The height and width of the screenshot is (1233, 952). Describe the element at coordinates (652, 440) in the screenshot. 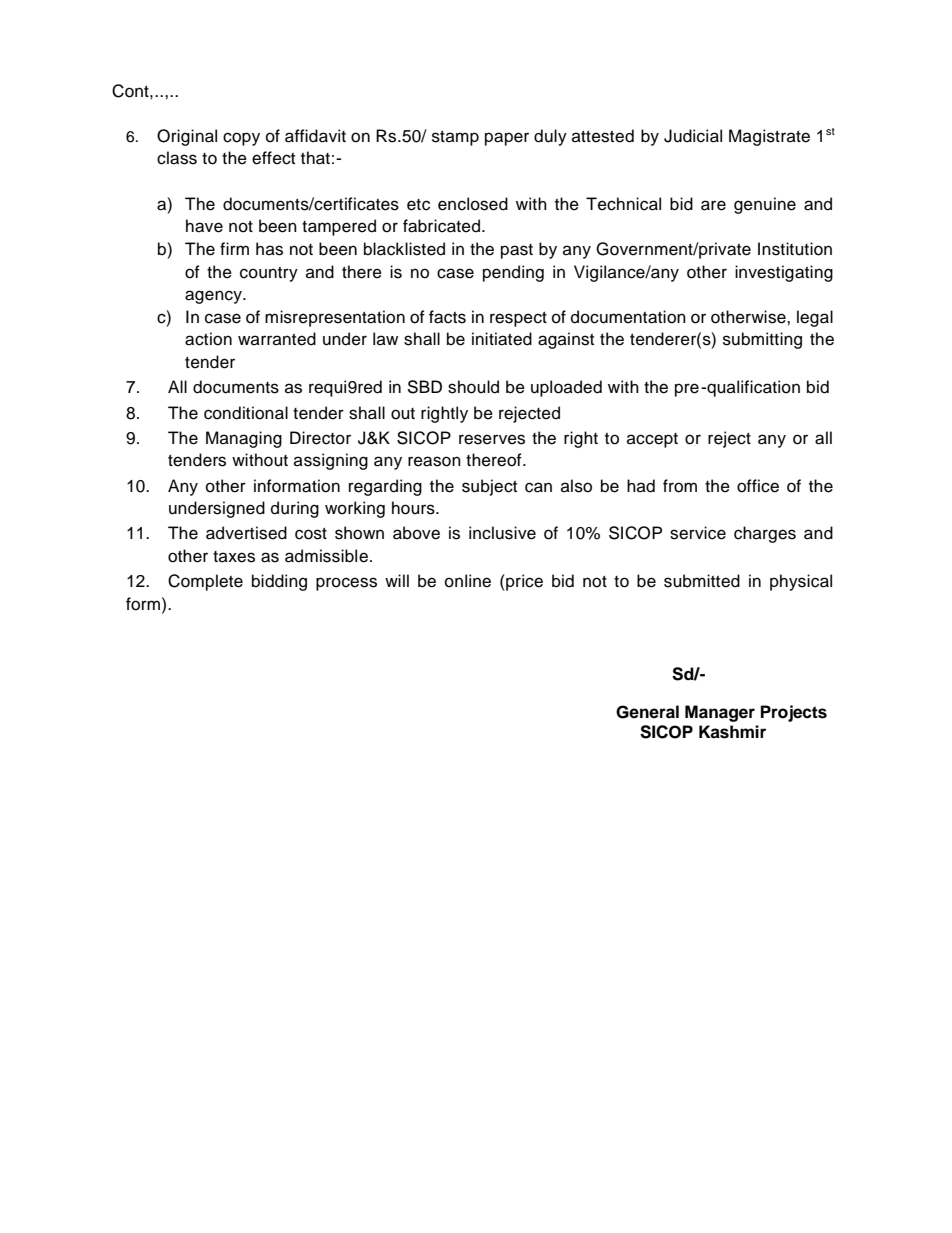

I see `accept` at that location.
